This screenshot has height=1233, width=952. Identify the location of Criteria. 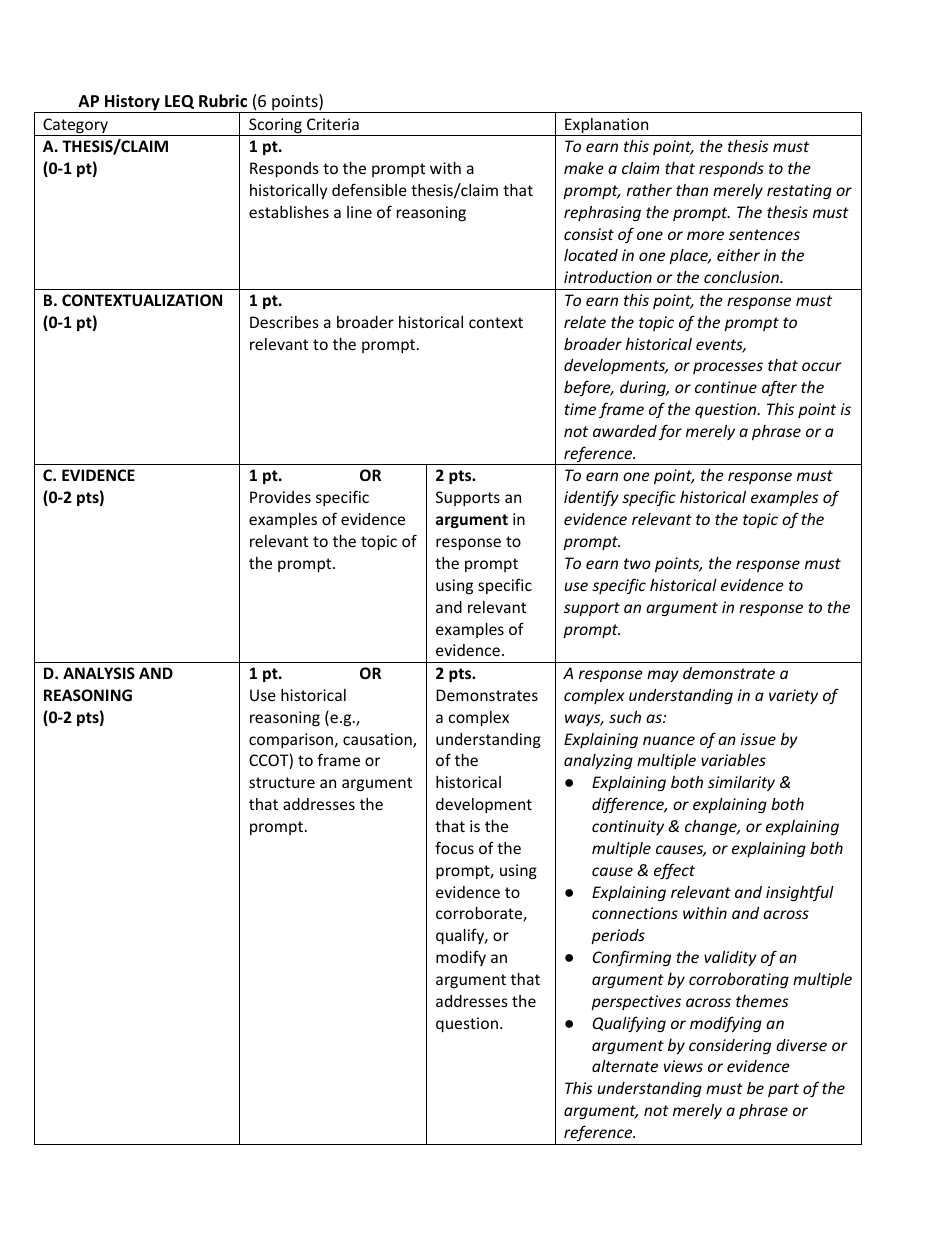
(333, 124).
